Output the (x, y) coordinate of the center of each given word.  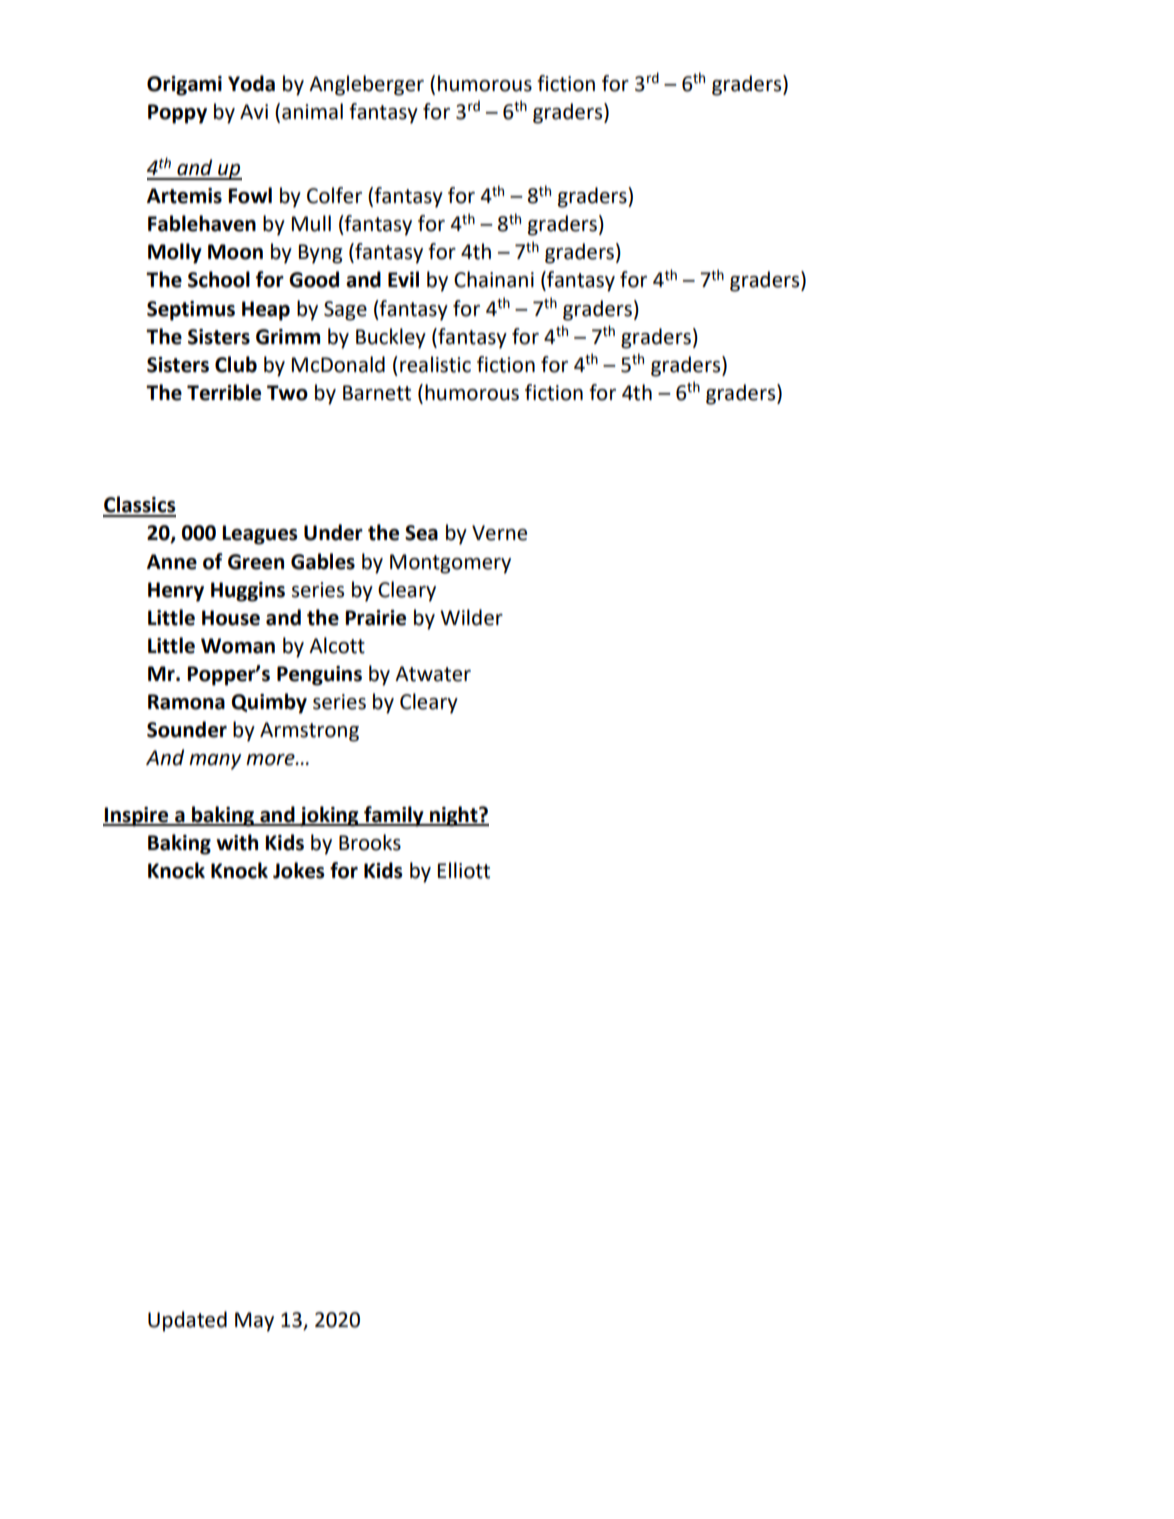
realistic (435, 364)
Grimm (288, 337)
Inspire (137, 817)
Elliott (464, 870)
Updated (187, 1321)
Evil (403, 279)
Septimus (191, 311)
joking (329, 816)
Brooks (370, 842)
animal (312, 111)
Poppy (177, 114)
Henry (176, 592)
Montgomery (450, 564)
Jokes (299, 870)
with (237, 842)
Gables (323, 561)
